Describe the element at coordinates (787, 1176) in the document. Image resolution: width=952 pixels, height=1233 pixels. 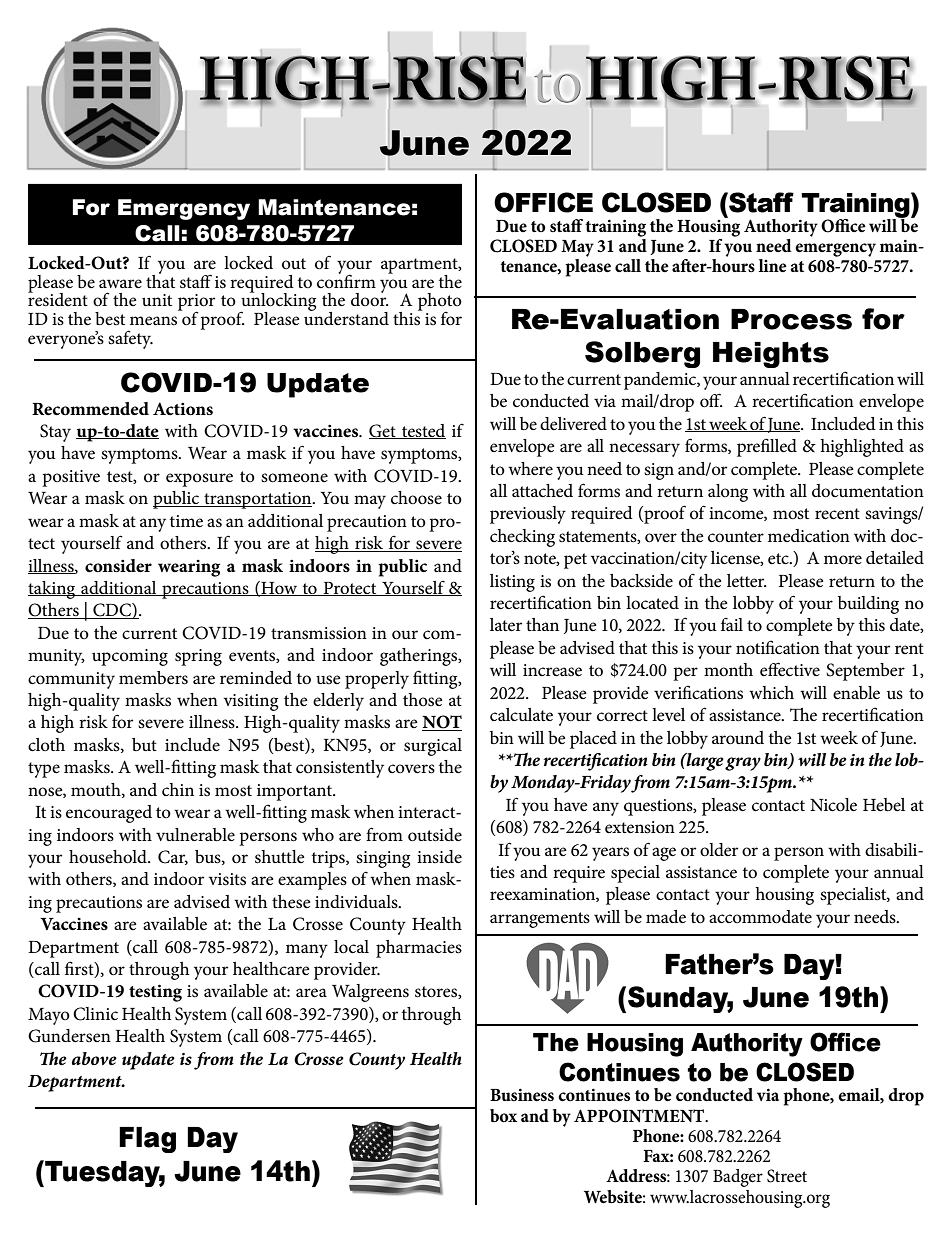
I see `Street` at that location.
